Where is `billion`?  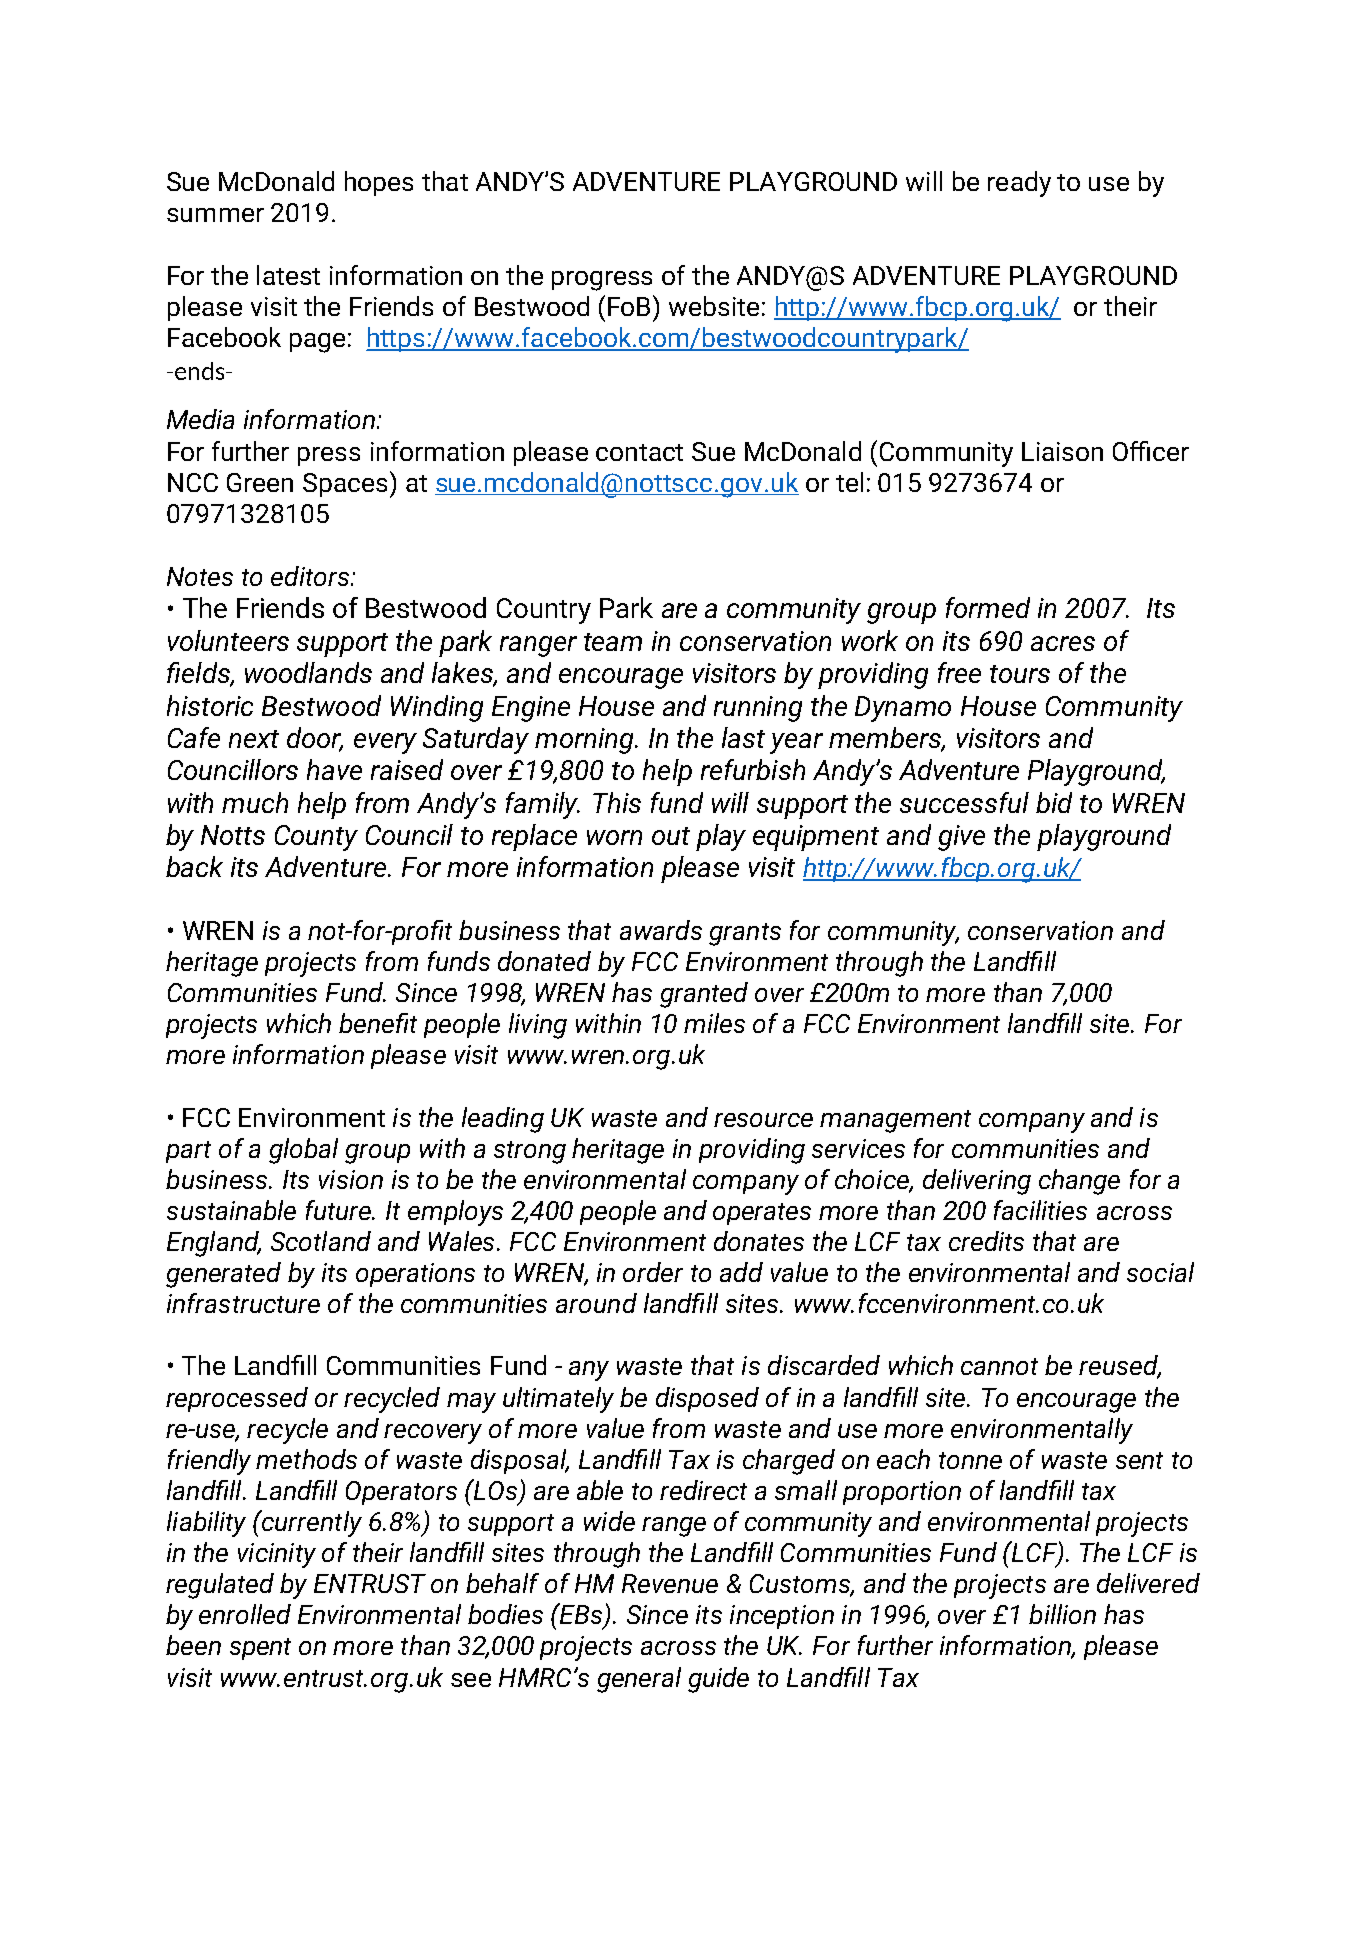
billion is located at coordinates (1062, 1614).
